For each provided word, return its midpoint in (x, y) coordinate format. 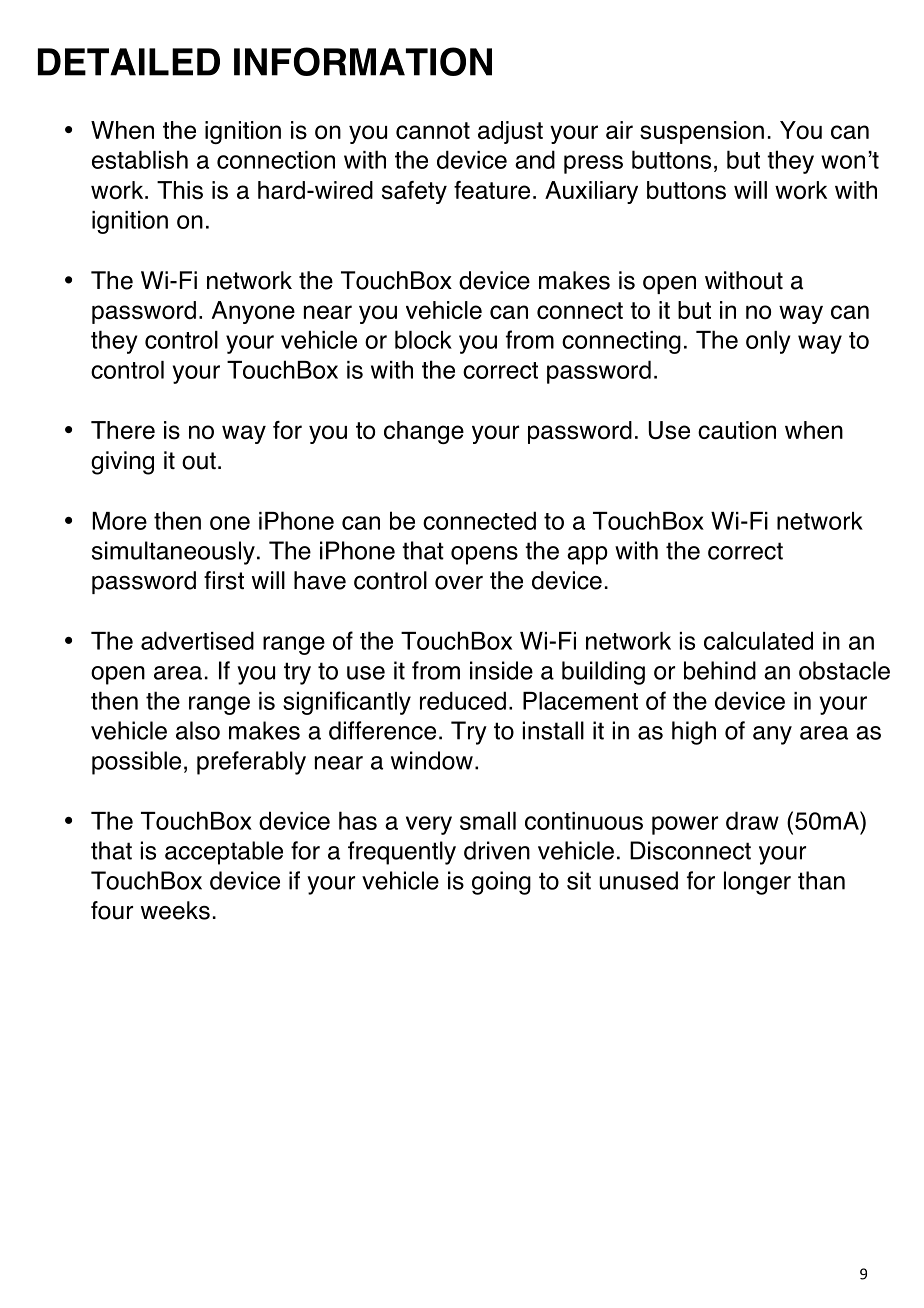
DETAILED (129, 62)
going (501, 883)
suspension (702, 132)
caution (737, 430)
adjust (510, 132)
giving (122, 463)
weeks (175, 910)
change (424, 432)
